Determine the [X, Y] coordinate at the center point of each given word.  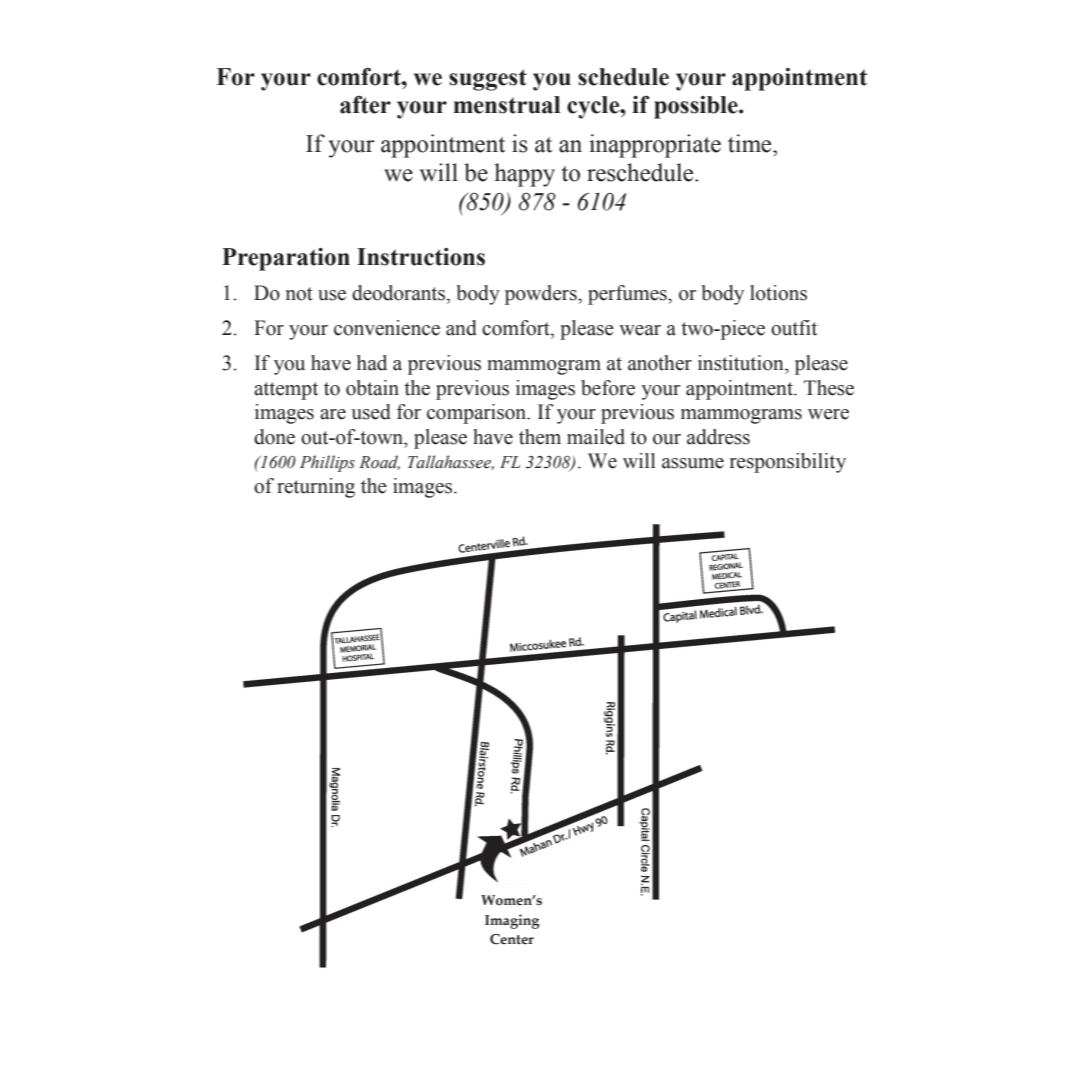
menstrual [506, 105]
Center [512, 939]
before [608, 388]
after [365, 104]
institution [742, 363]
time [751, 143]
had [372, 363]
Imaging [512, 921]
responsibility [788, 463]
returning [316, 488]
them [540, 437]
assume [693, 463]
